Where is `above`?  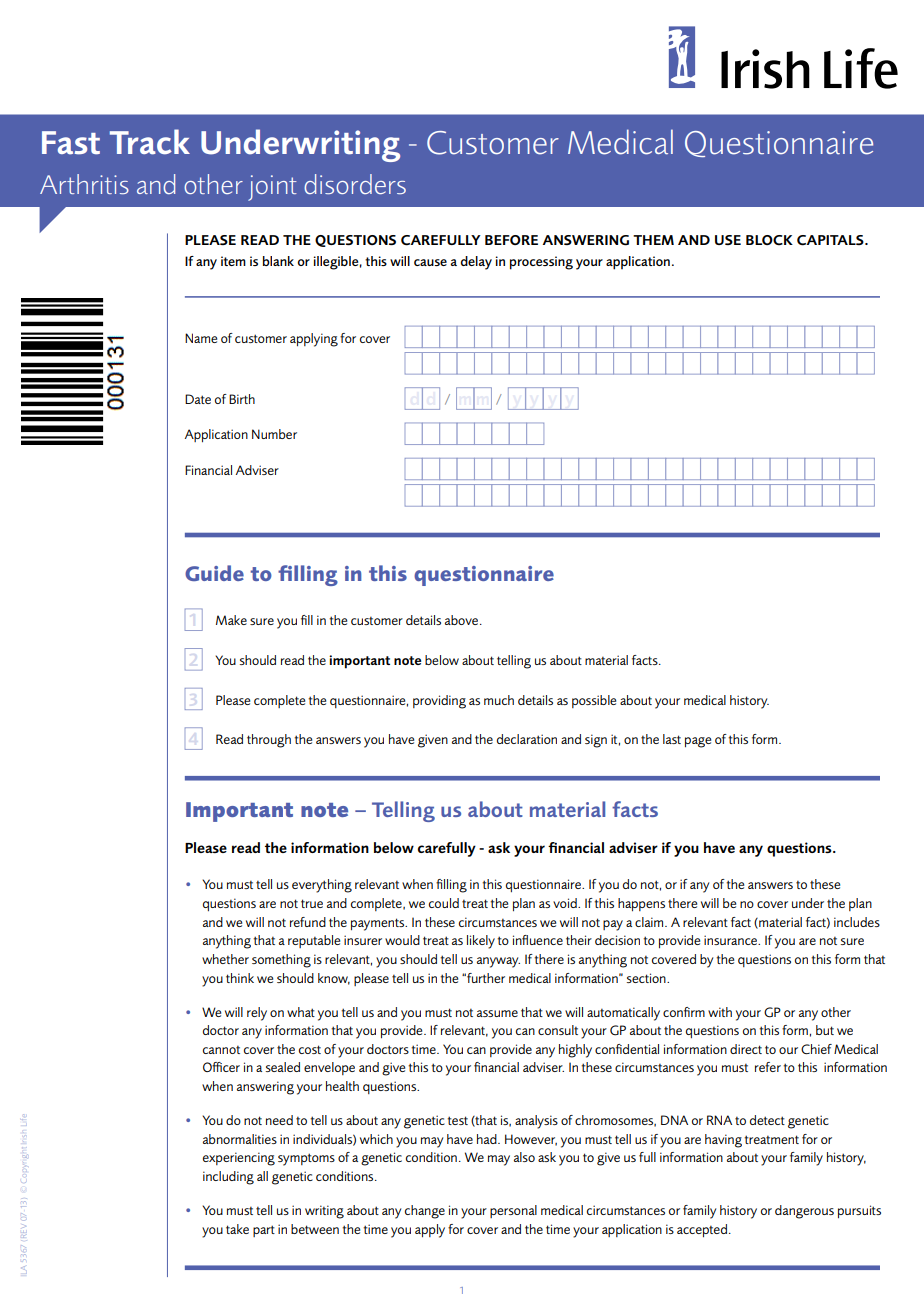 above is located at coordinates (463, 620).
